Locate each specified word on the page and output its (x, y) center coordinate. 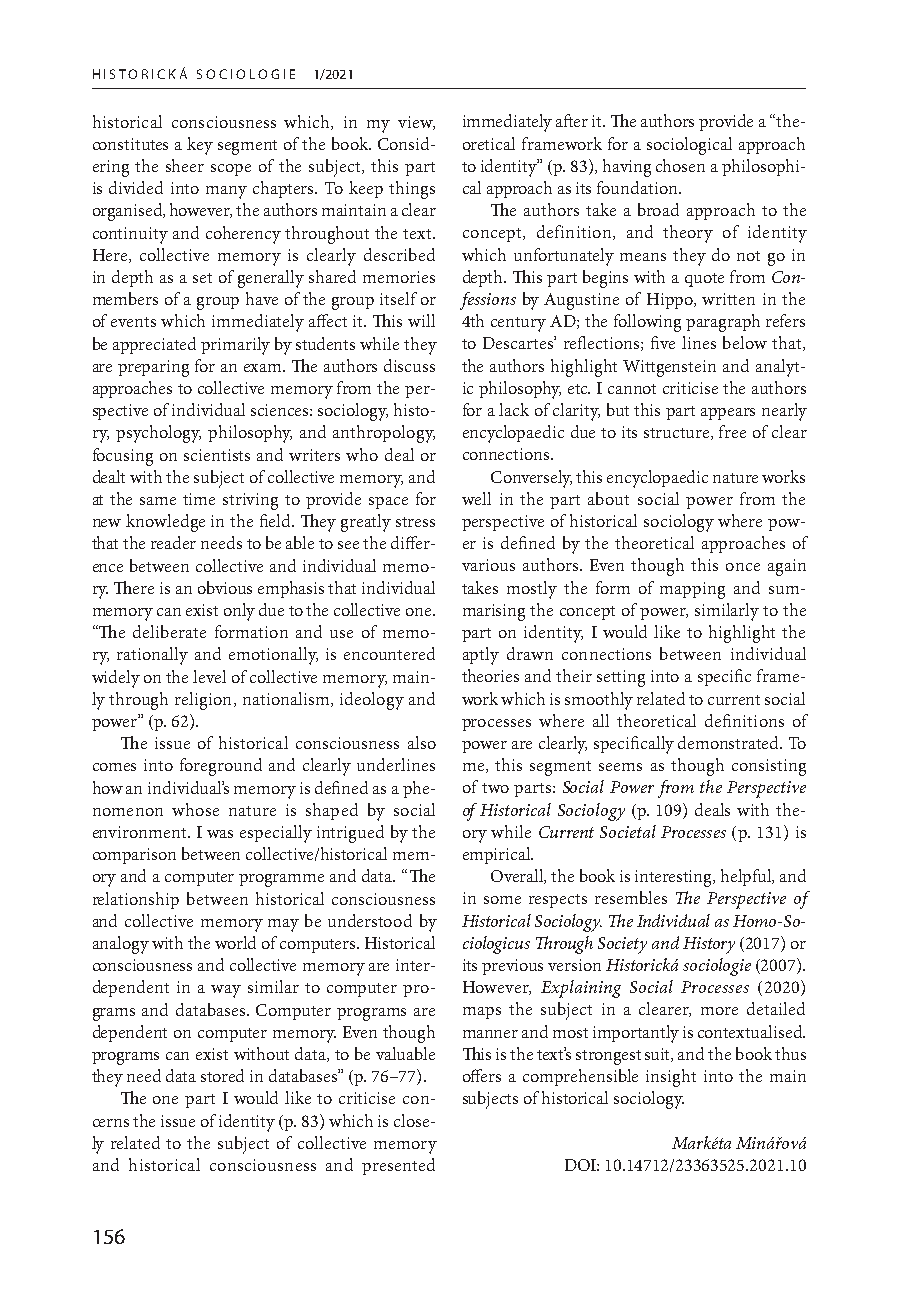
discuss (409, 365)
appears (728, 414)
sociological (689, 146)
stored (222, 1075)
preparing (153, 368)
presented (398, 1166)
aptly (481, 656)
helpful (747, 877)
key (200, 146)
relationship (136, 900)
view (416, 123)
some (502, 900)
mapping (692, 590)
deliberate (169, 631)
